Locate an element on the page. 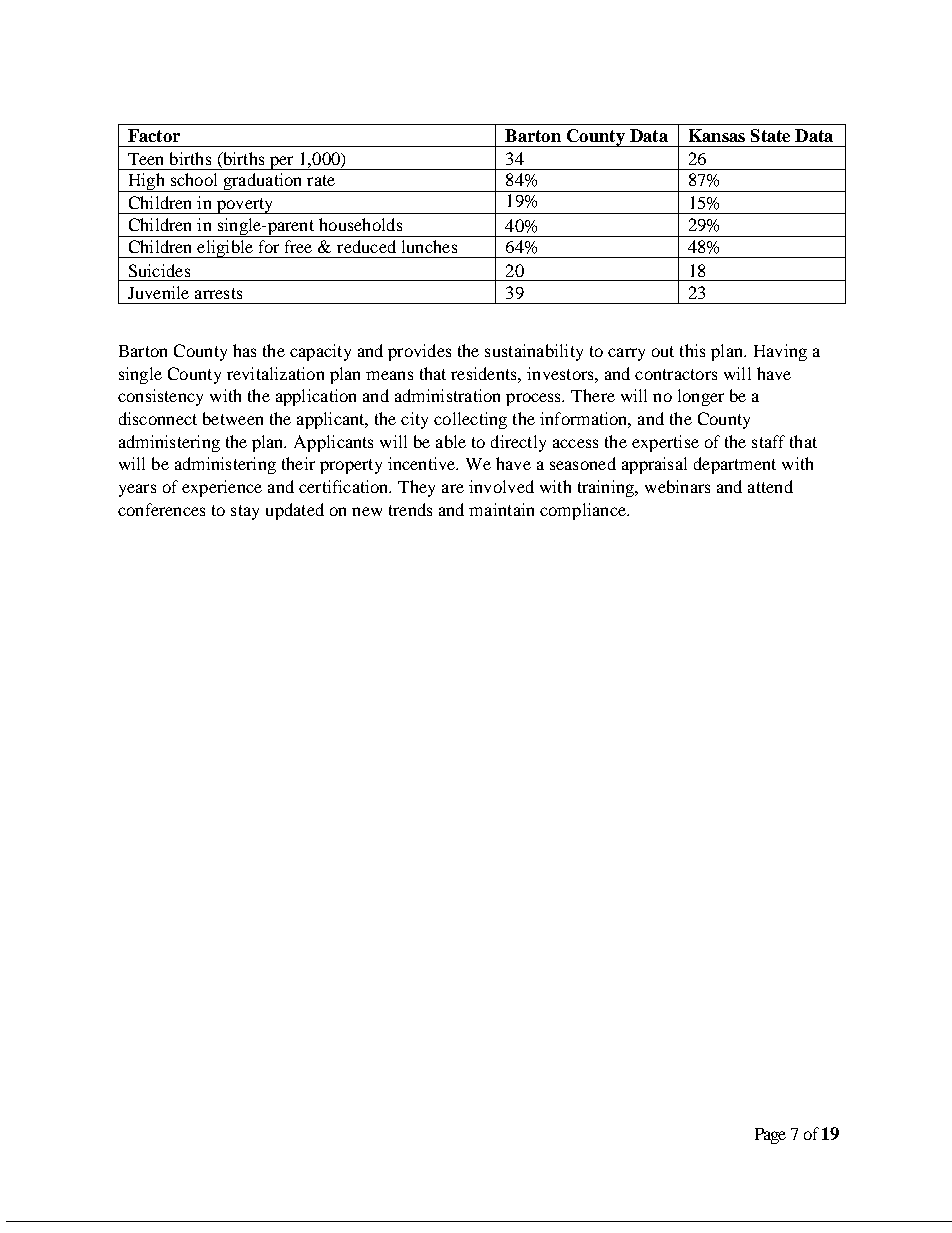 The height and width of the page is (1233, 952). school is located at coordinates (194, 179).
